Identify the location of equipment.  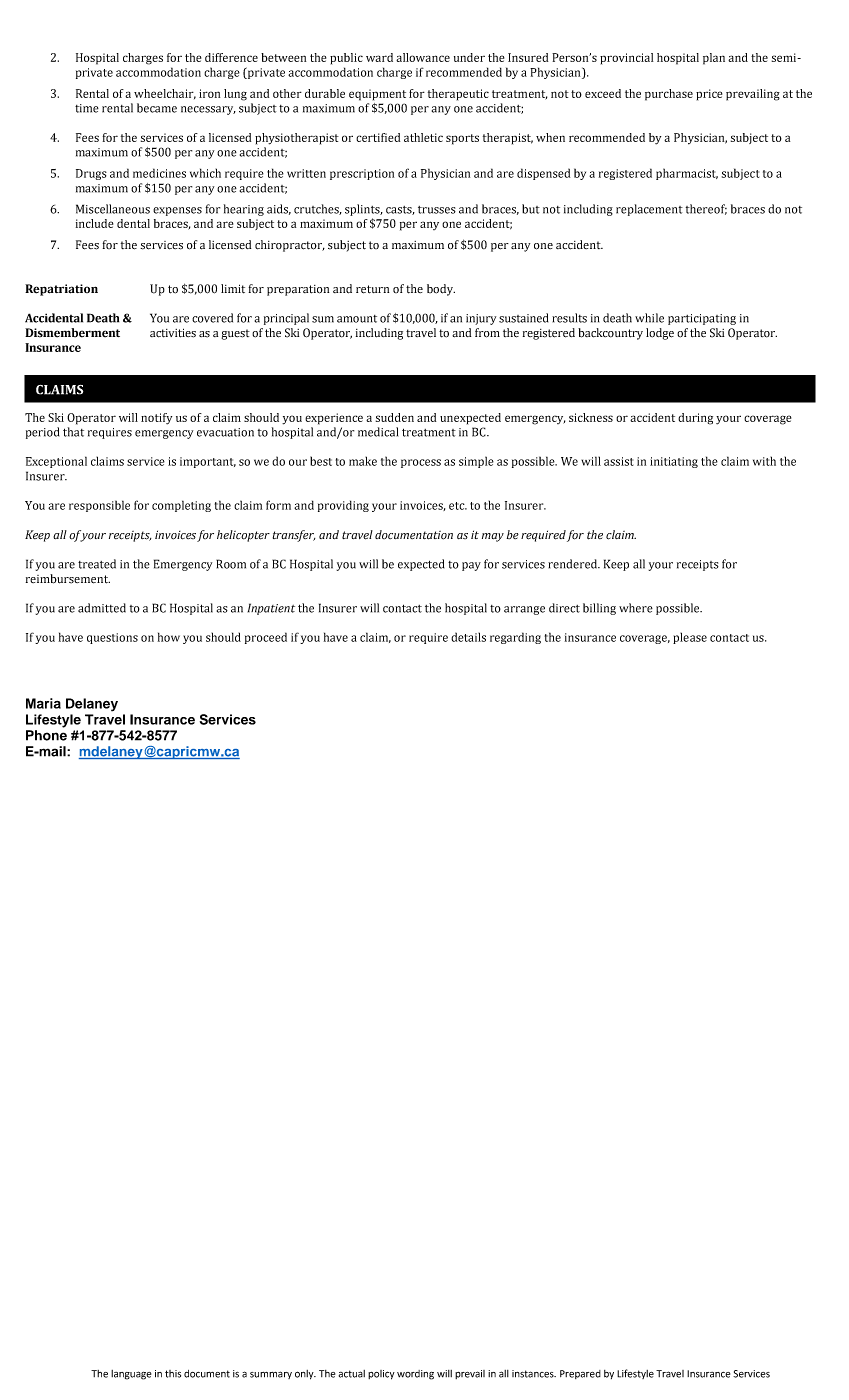
(377, 95).
